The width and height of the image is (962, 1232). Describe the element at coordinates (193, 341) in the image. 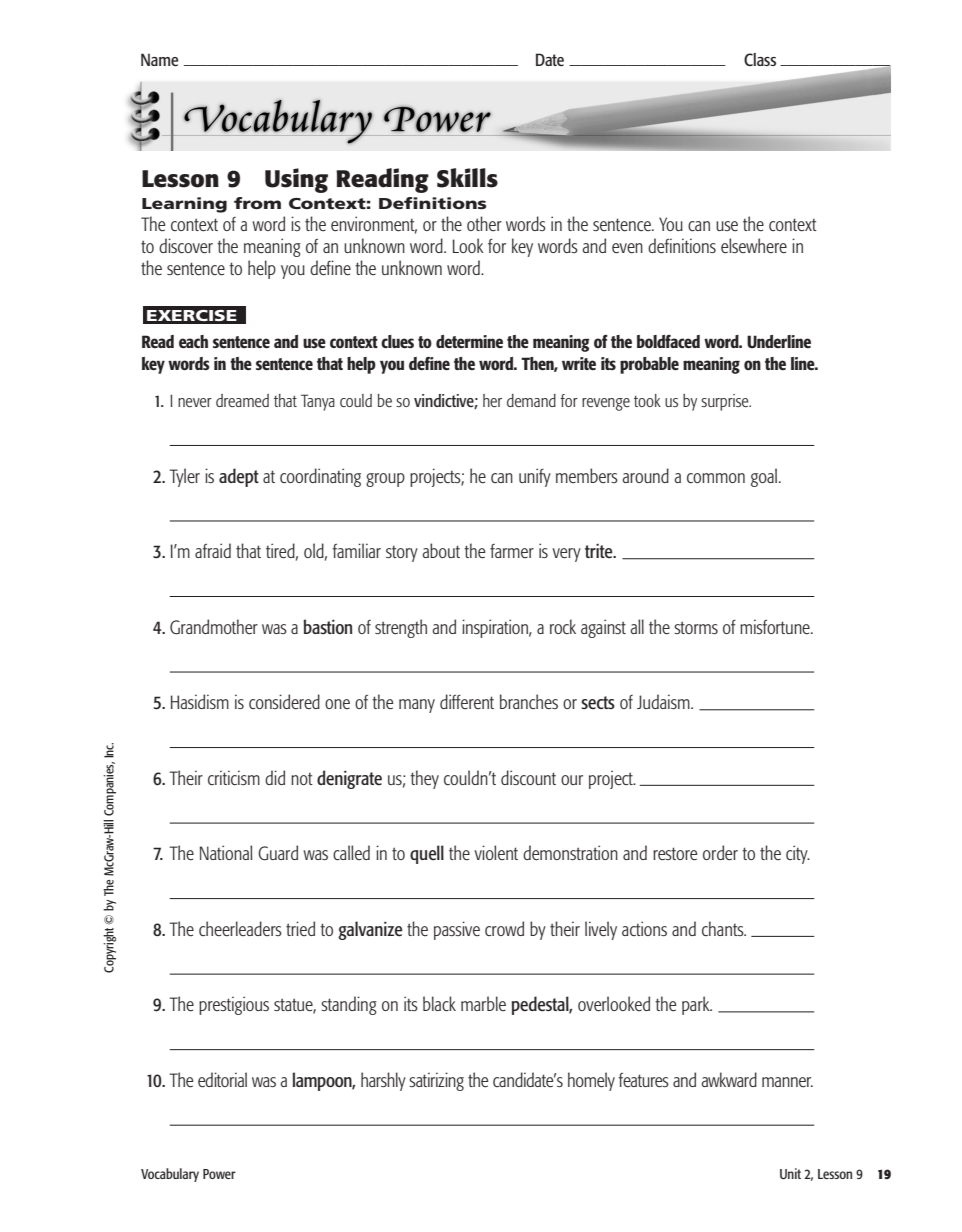

I see `each` at that location.
